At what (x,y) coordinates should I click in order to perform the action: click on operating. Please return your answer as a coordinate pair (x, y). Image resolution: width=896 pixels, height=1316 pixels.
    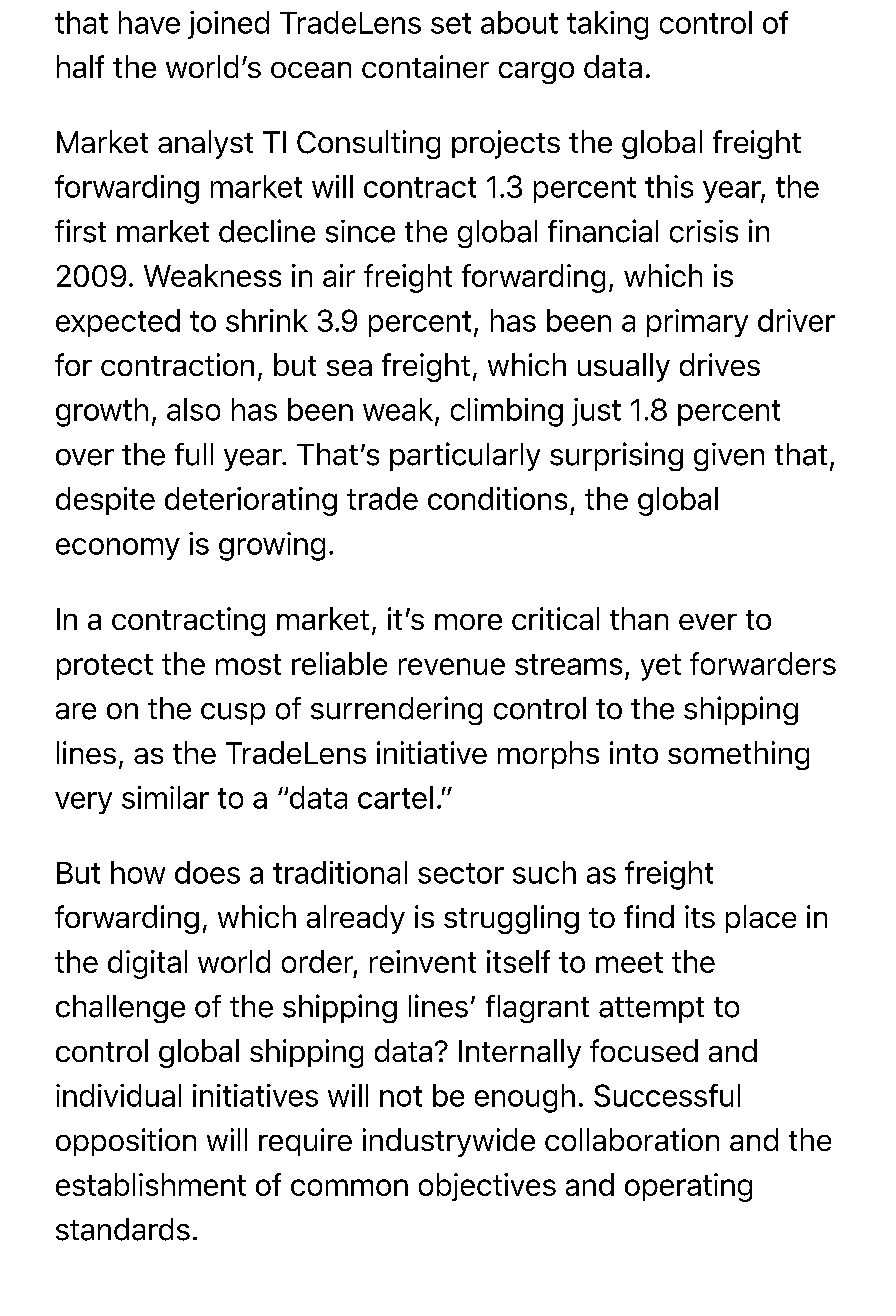
    Looking at the image, I should click on (688, 1187).
